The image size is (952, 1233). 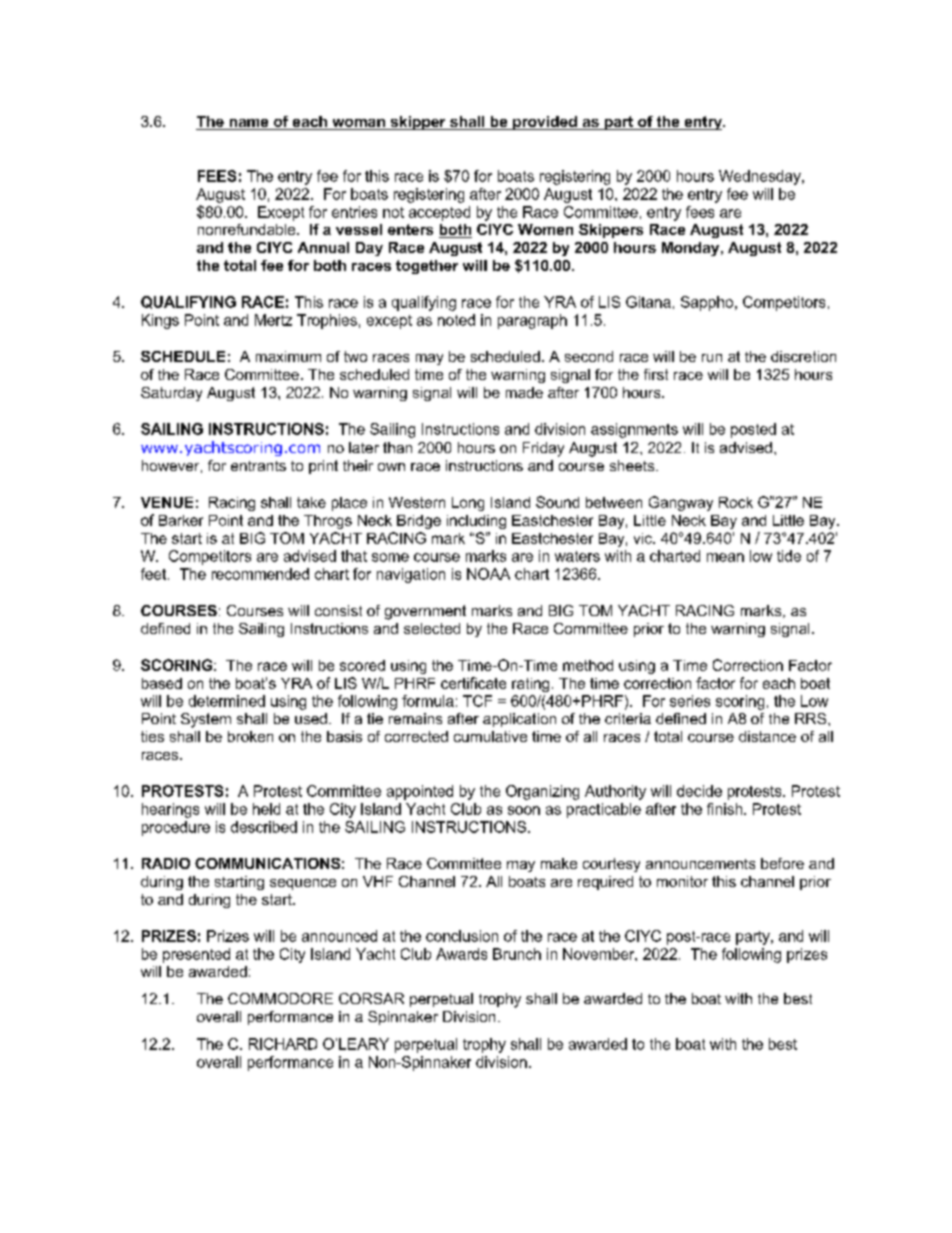 What do you see at coordinates (250, 736) in the document?
I see `broken` at bounding box center [250, 736].
